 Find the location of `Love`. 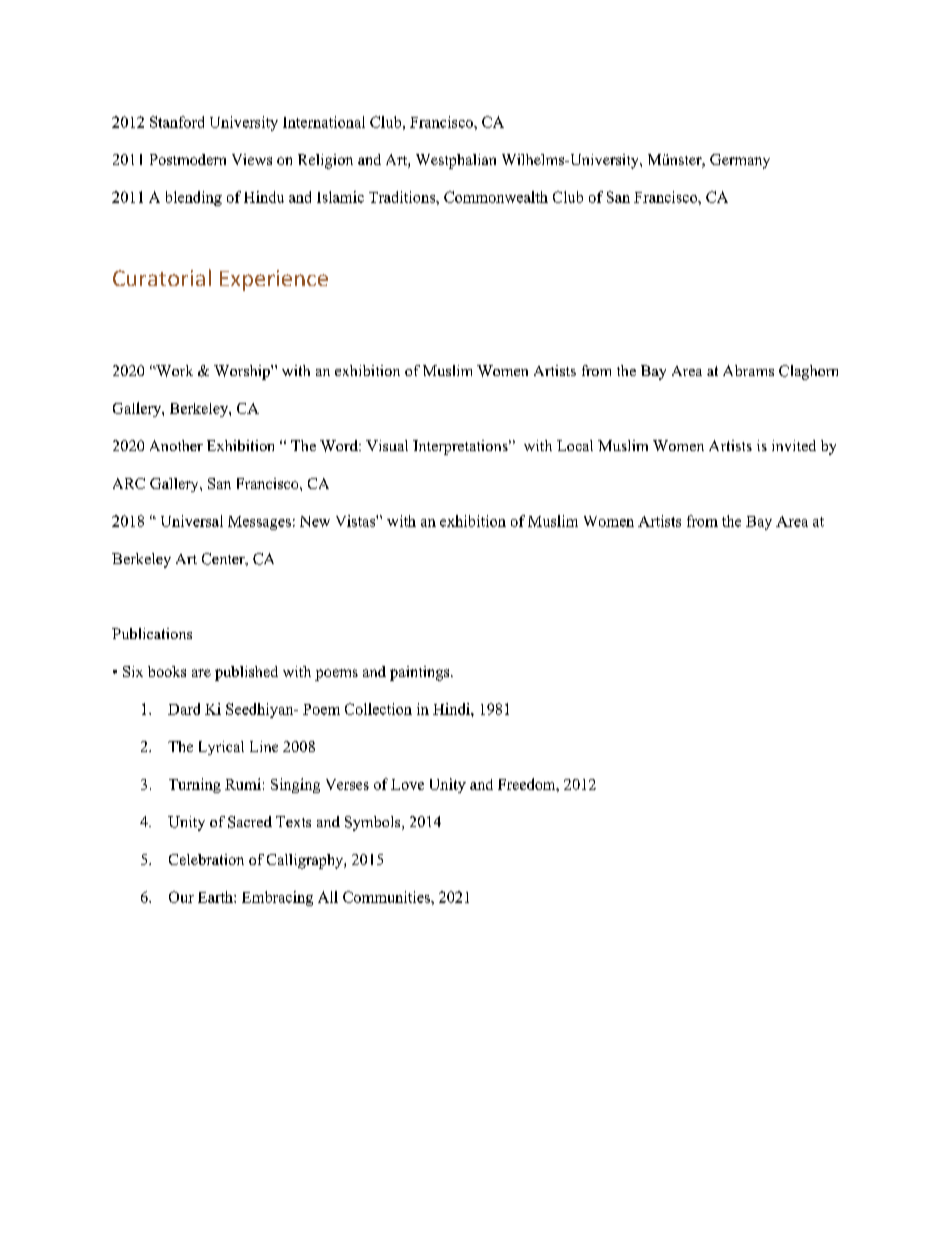

Love is located at coordinates (407, 784).
